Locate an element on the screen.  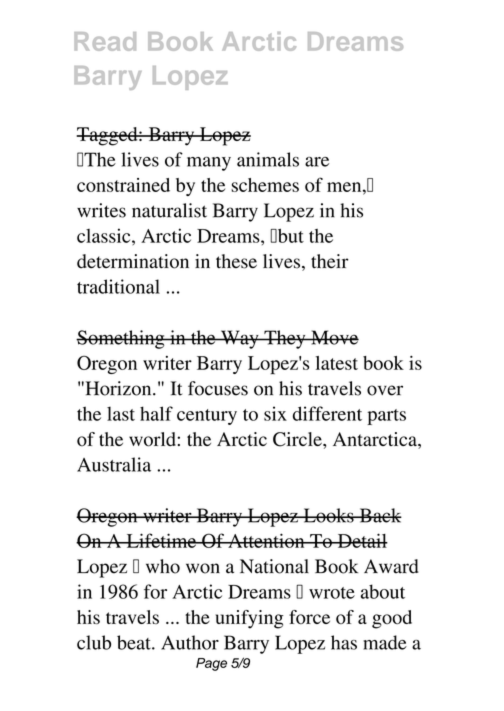
Australia is located at coordinates (114, 464).
